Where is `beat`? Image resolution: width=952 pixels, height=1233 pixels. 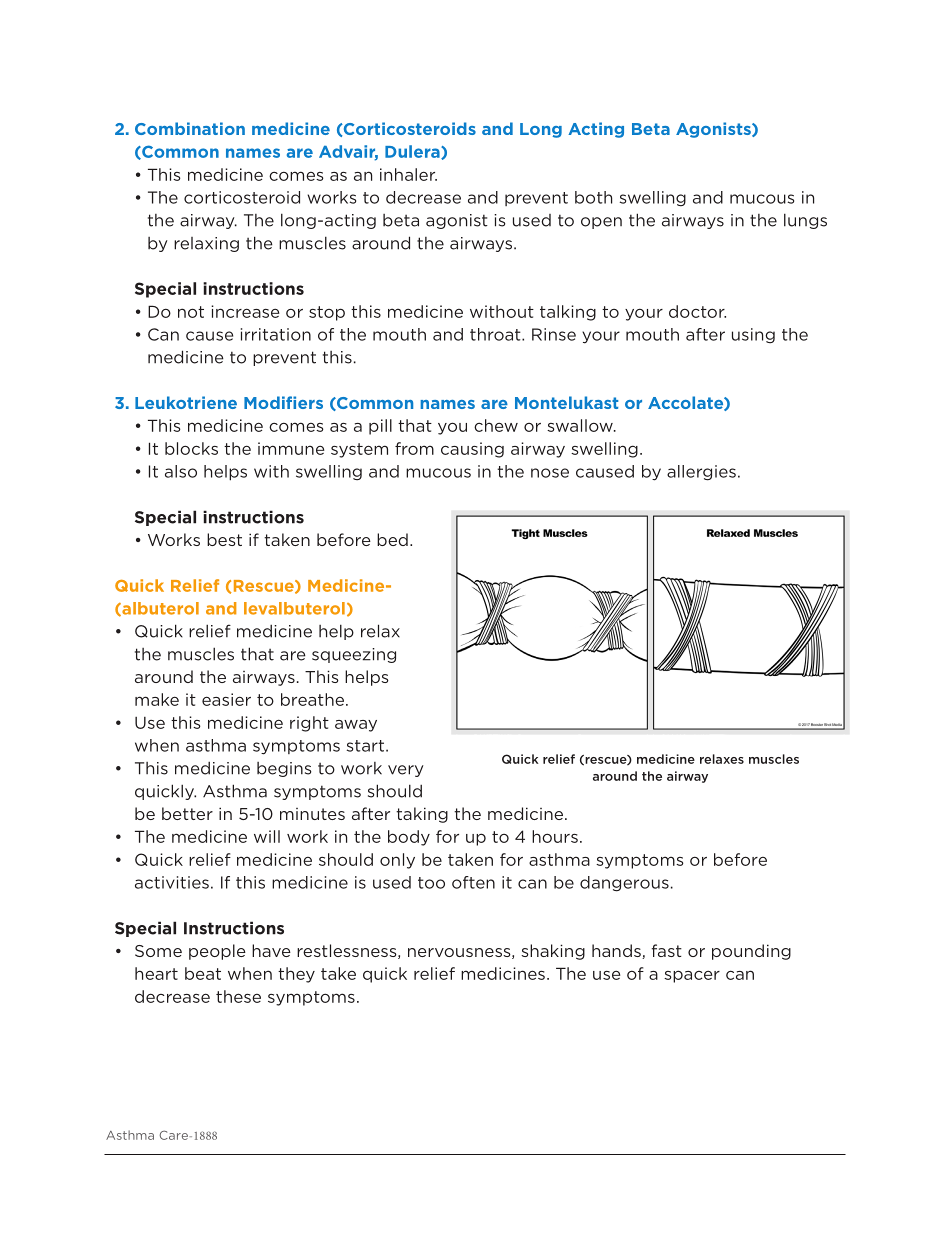
beat is located at coordinates (203, 973).
